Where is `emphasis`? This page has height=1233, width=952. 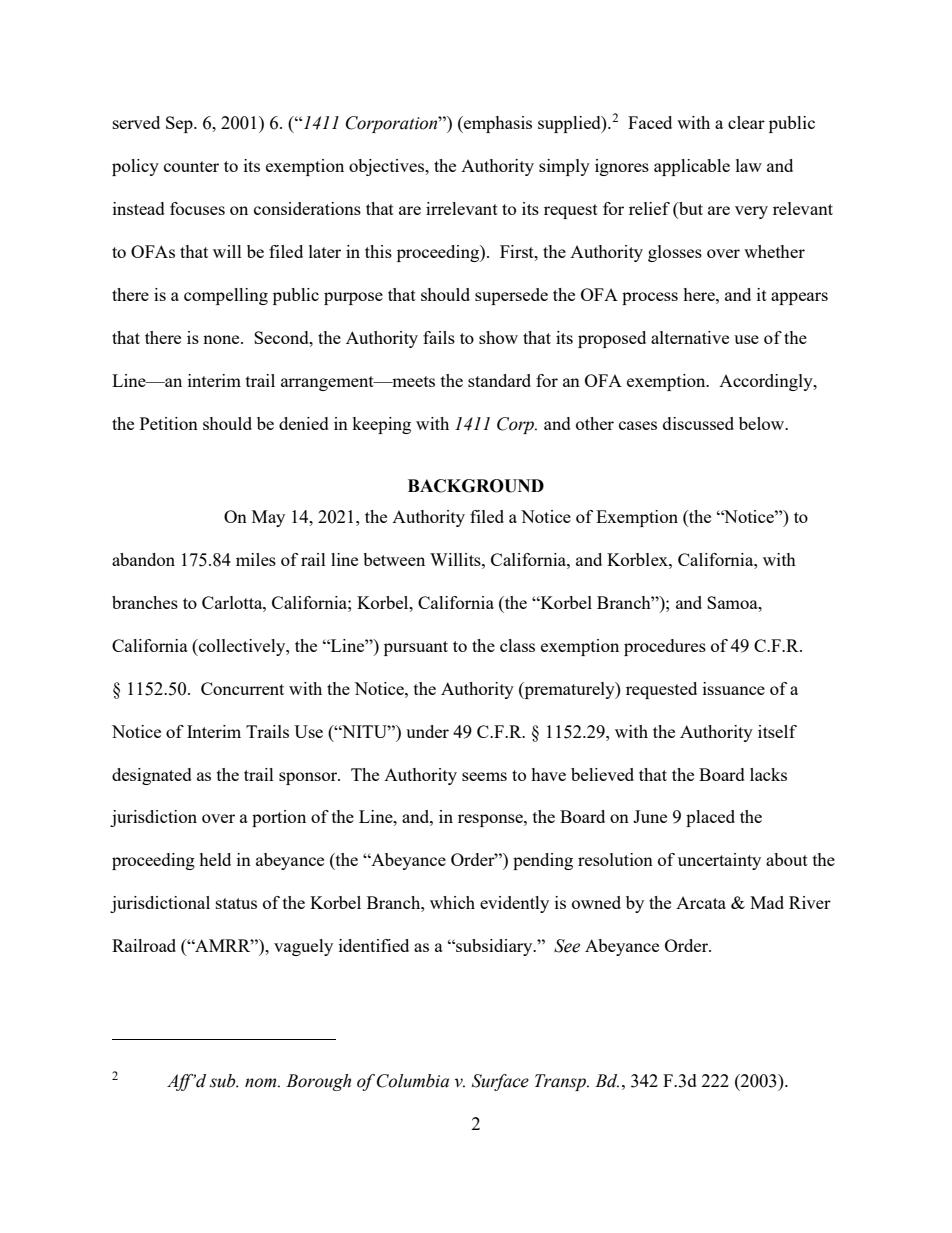
emphasis is located at coordinates (497, 124).
